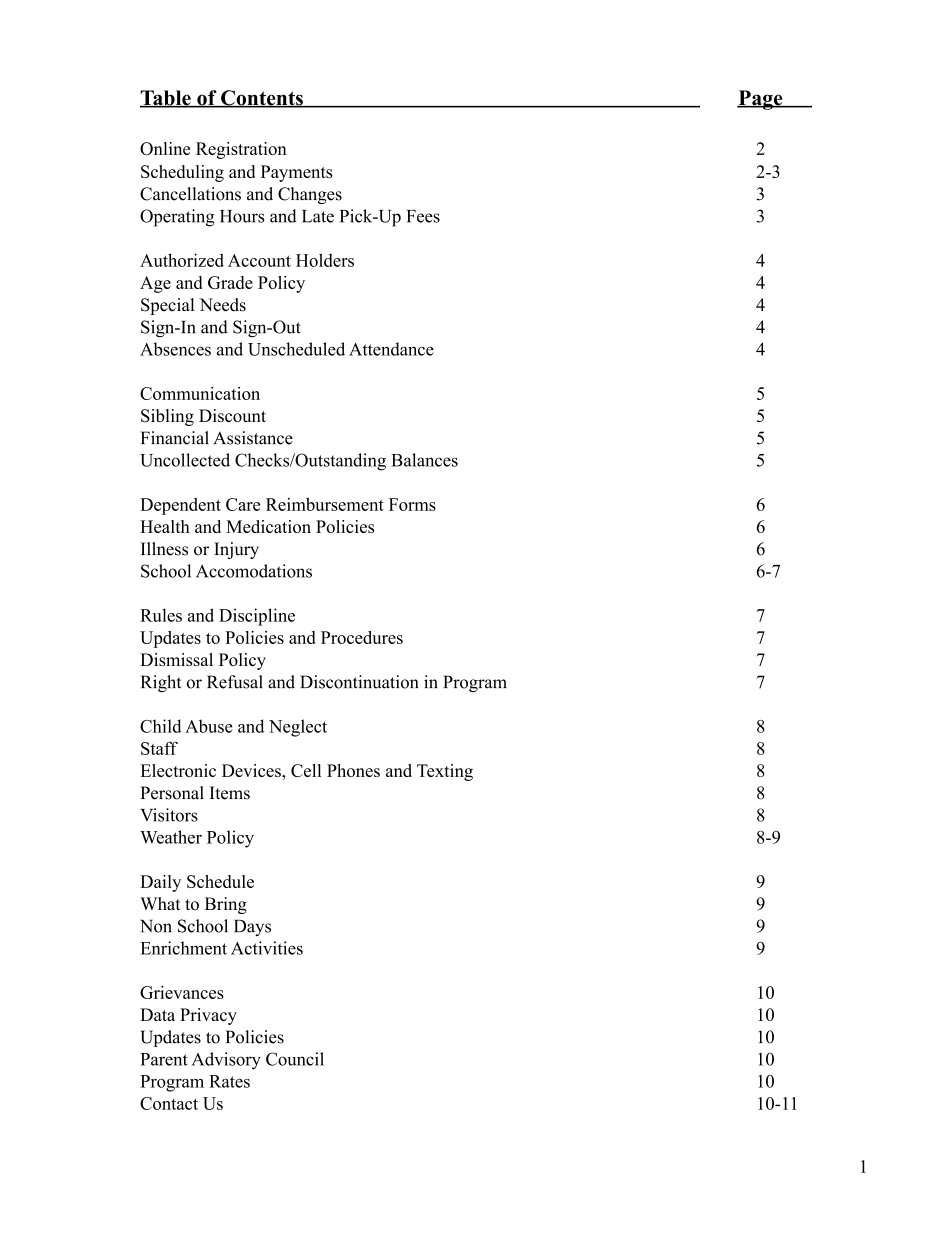 The width and height of the image is (952, 1233). Describe the element at coordinates (253, 438) in the image. I see `Assistance` at that location.
